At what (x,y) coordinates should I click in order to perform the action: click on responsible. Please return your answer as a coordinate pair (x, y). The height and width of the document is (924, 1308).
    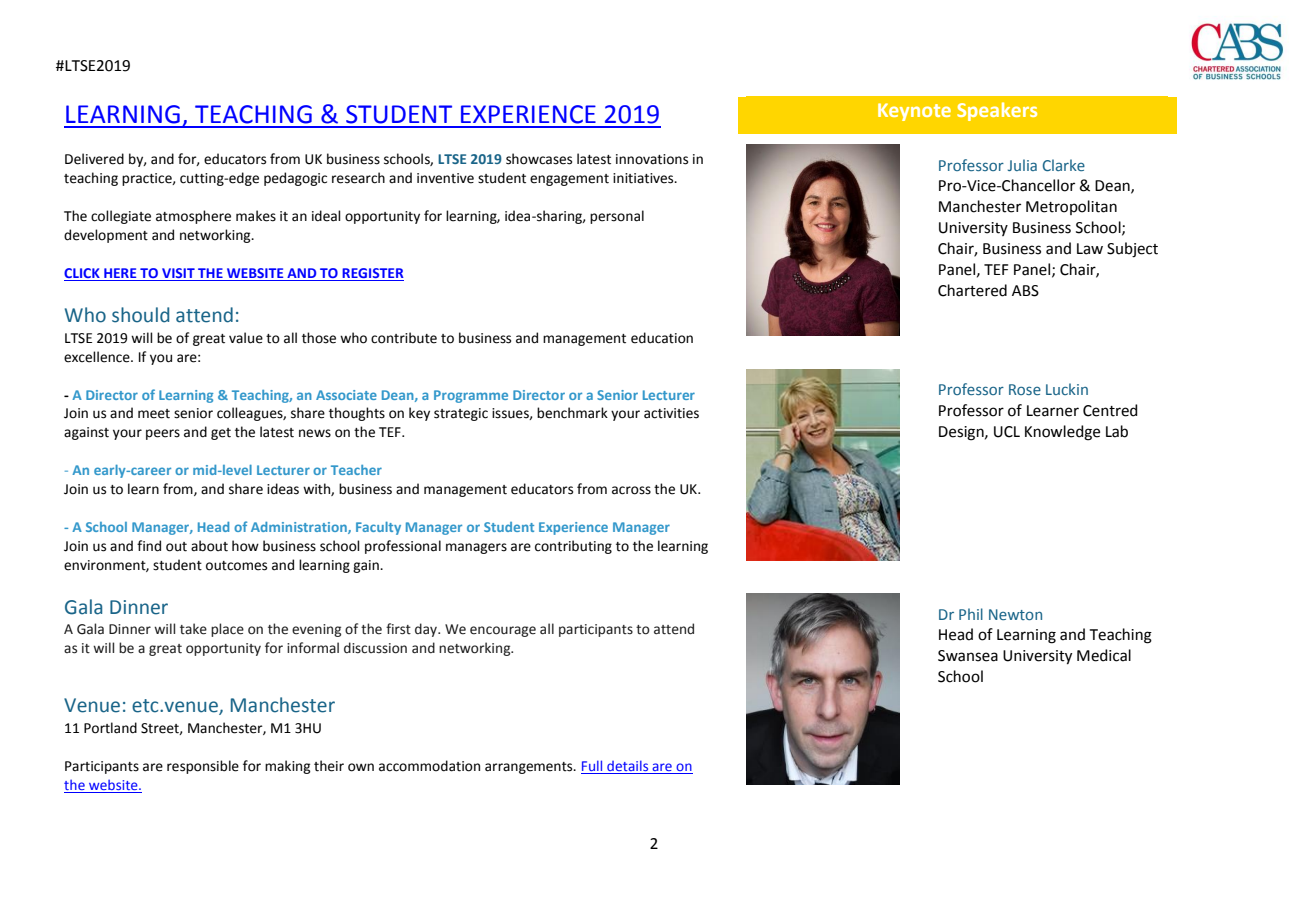
    Looking at the image, I should click on (203, 767).
